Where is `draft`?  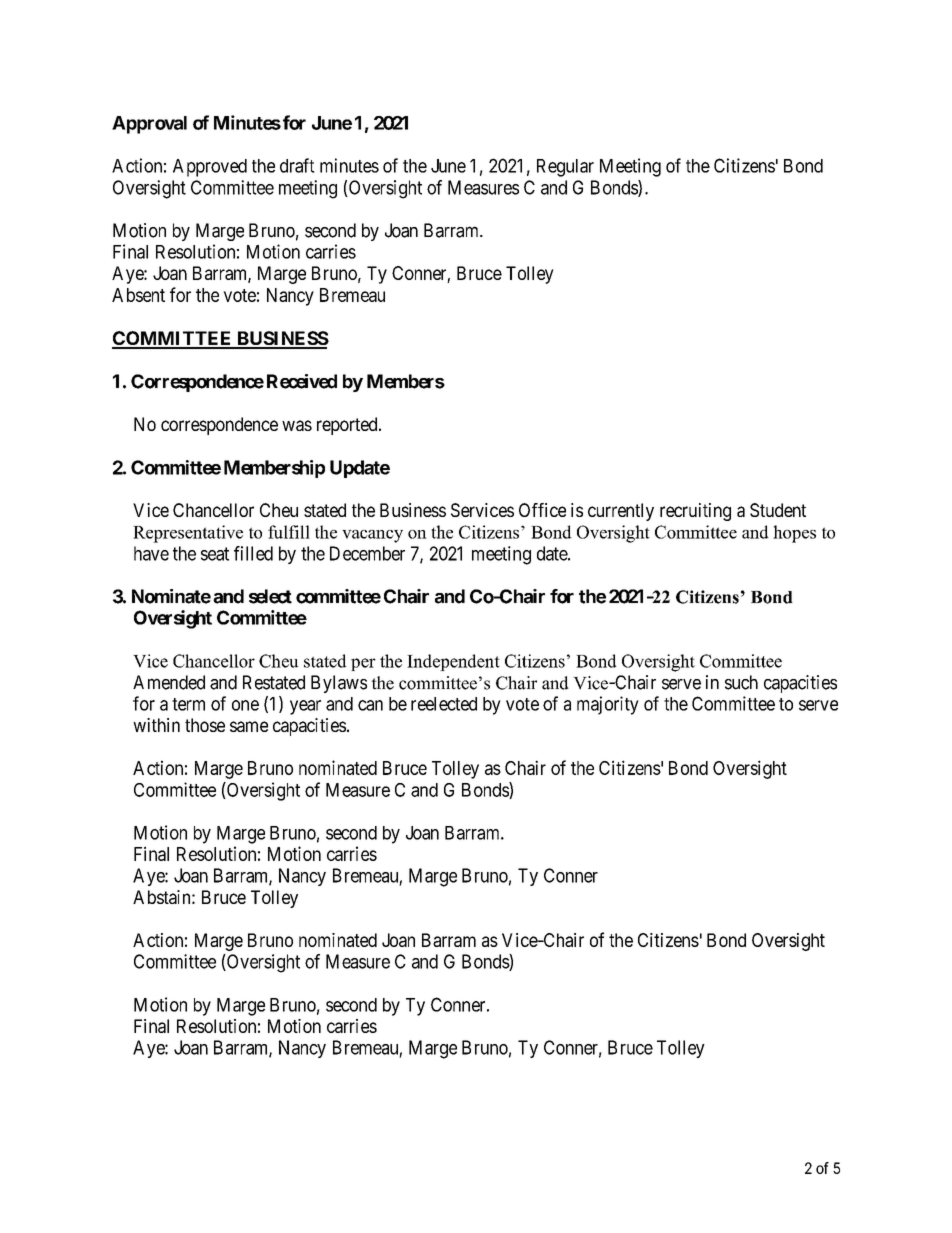 draft is located at coordinates (297, 165).
